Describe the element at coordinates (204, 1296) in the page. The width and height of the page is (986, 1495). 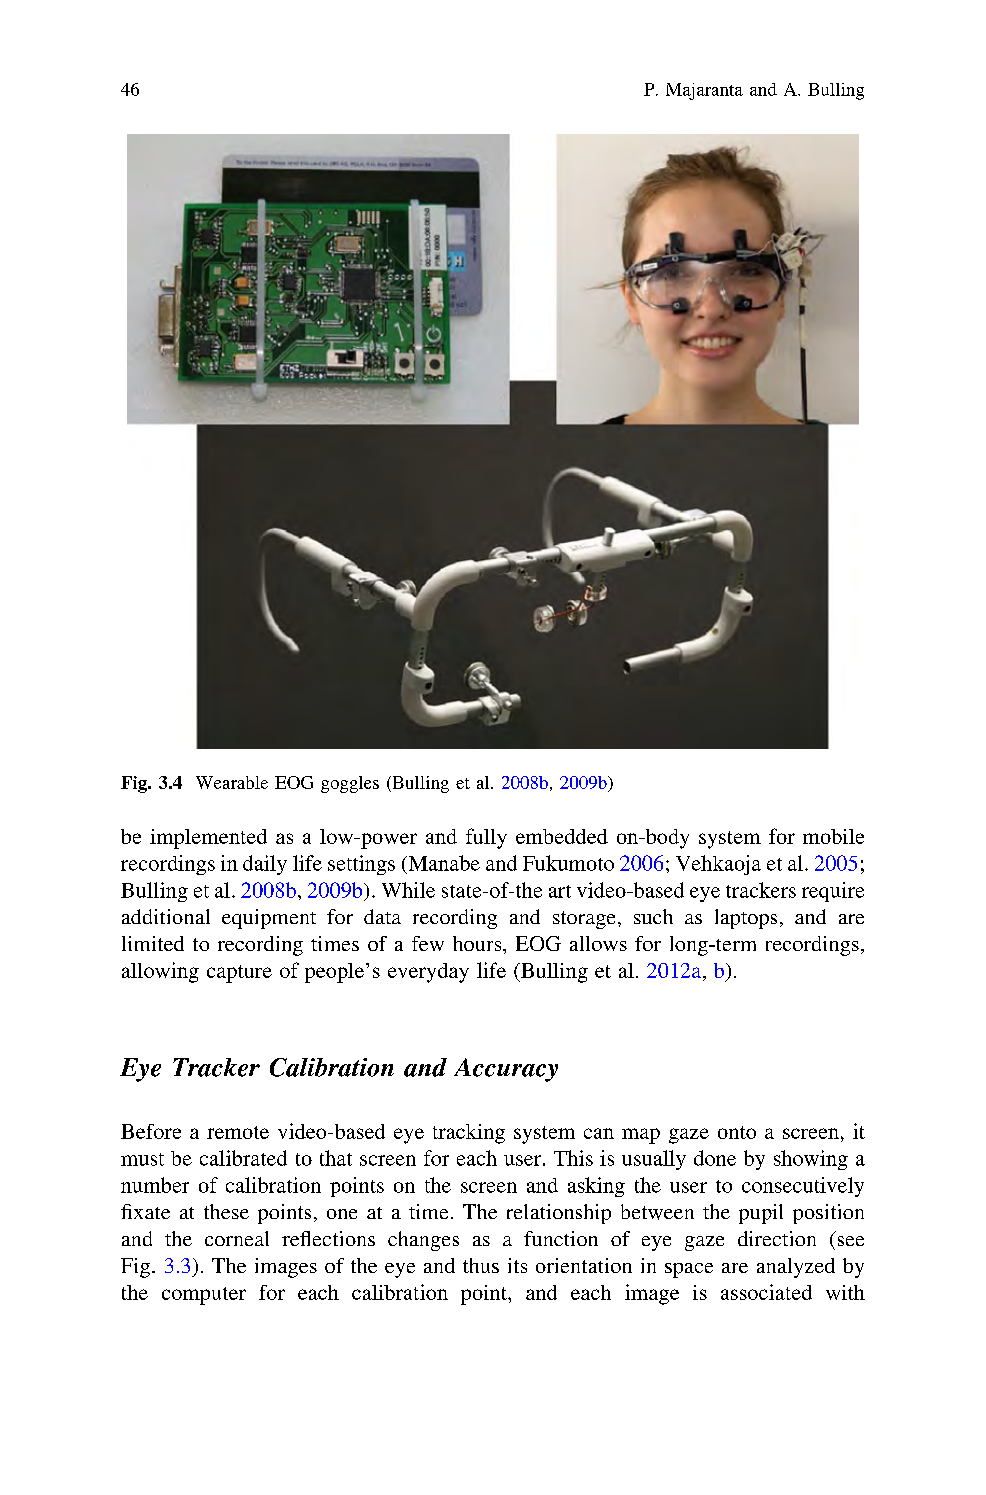
I see `computer` at that location.
